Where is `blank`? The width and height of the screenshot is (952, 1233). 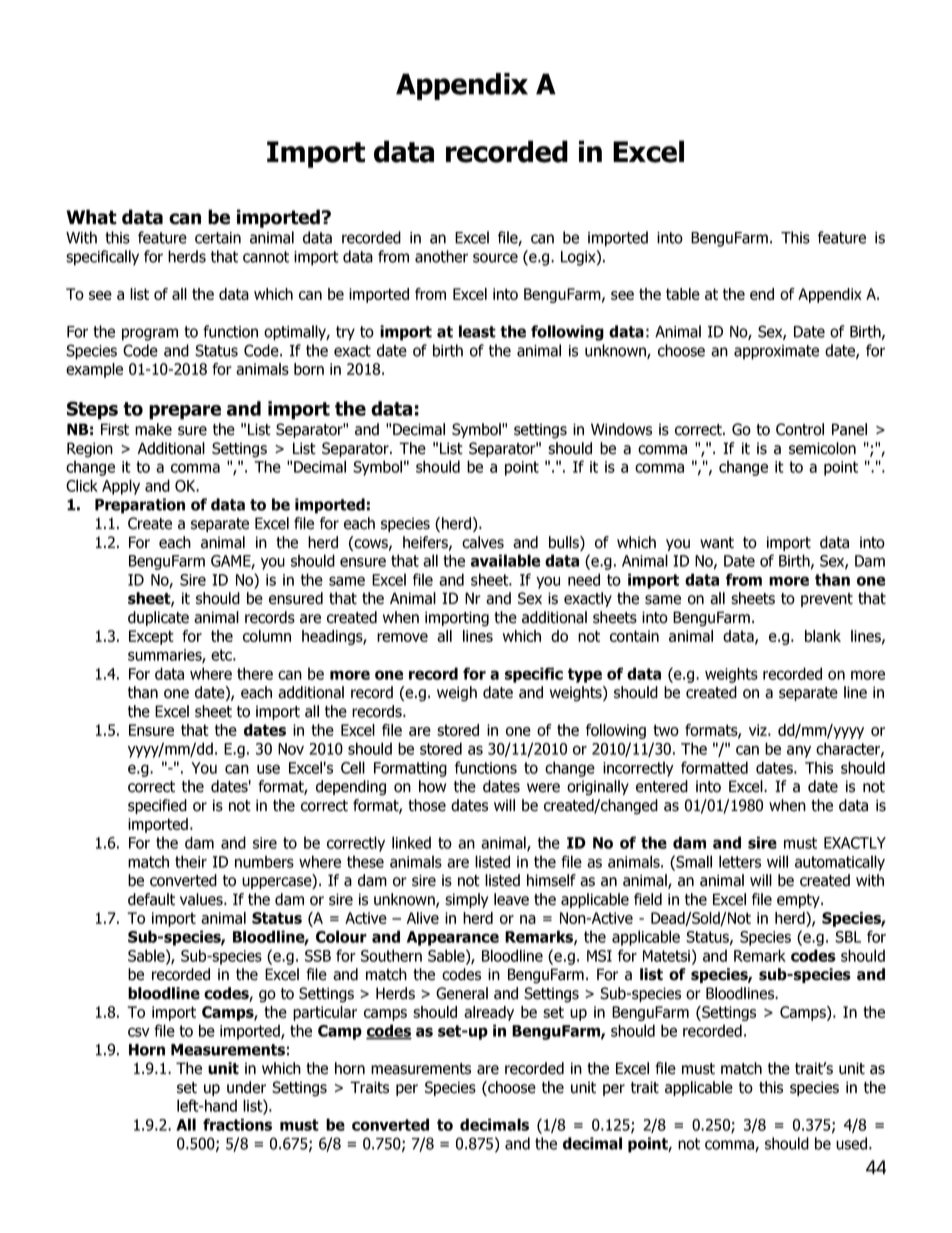 blank is located at coordinates (823, 636).
